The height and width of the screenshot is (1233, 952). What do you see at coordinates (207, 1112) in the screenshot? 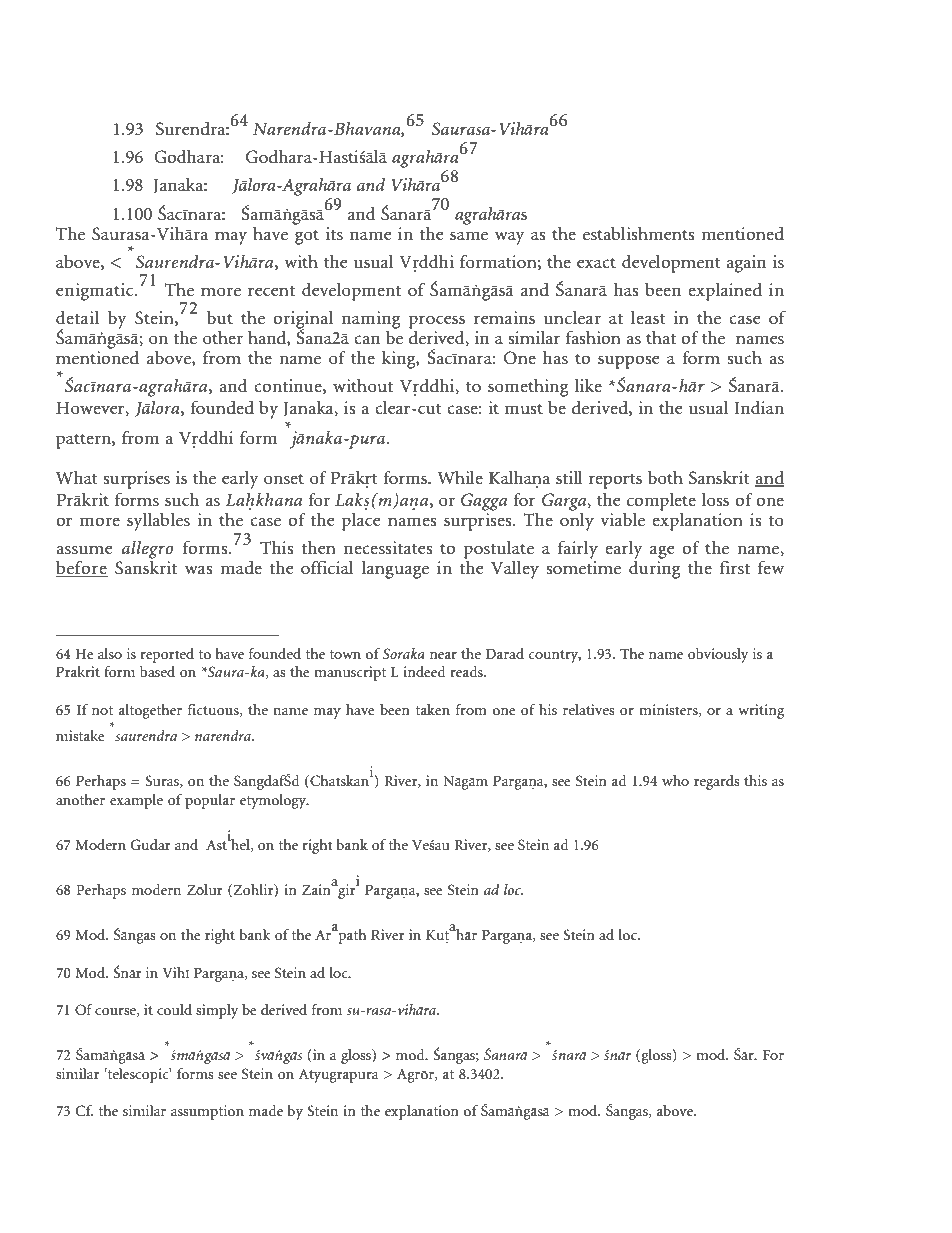
I see `assumption` at bounding box center [207, 1112].
